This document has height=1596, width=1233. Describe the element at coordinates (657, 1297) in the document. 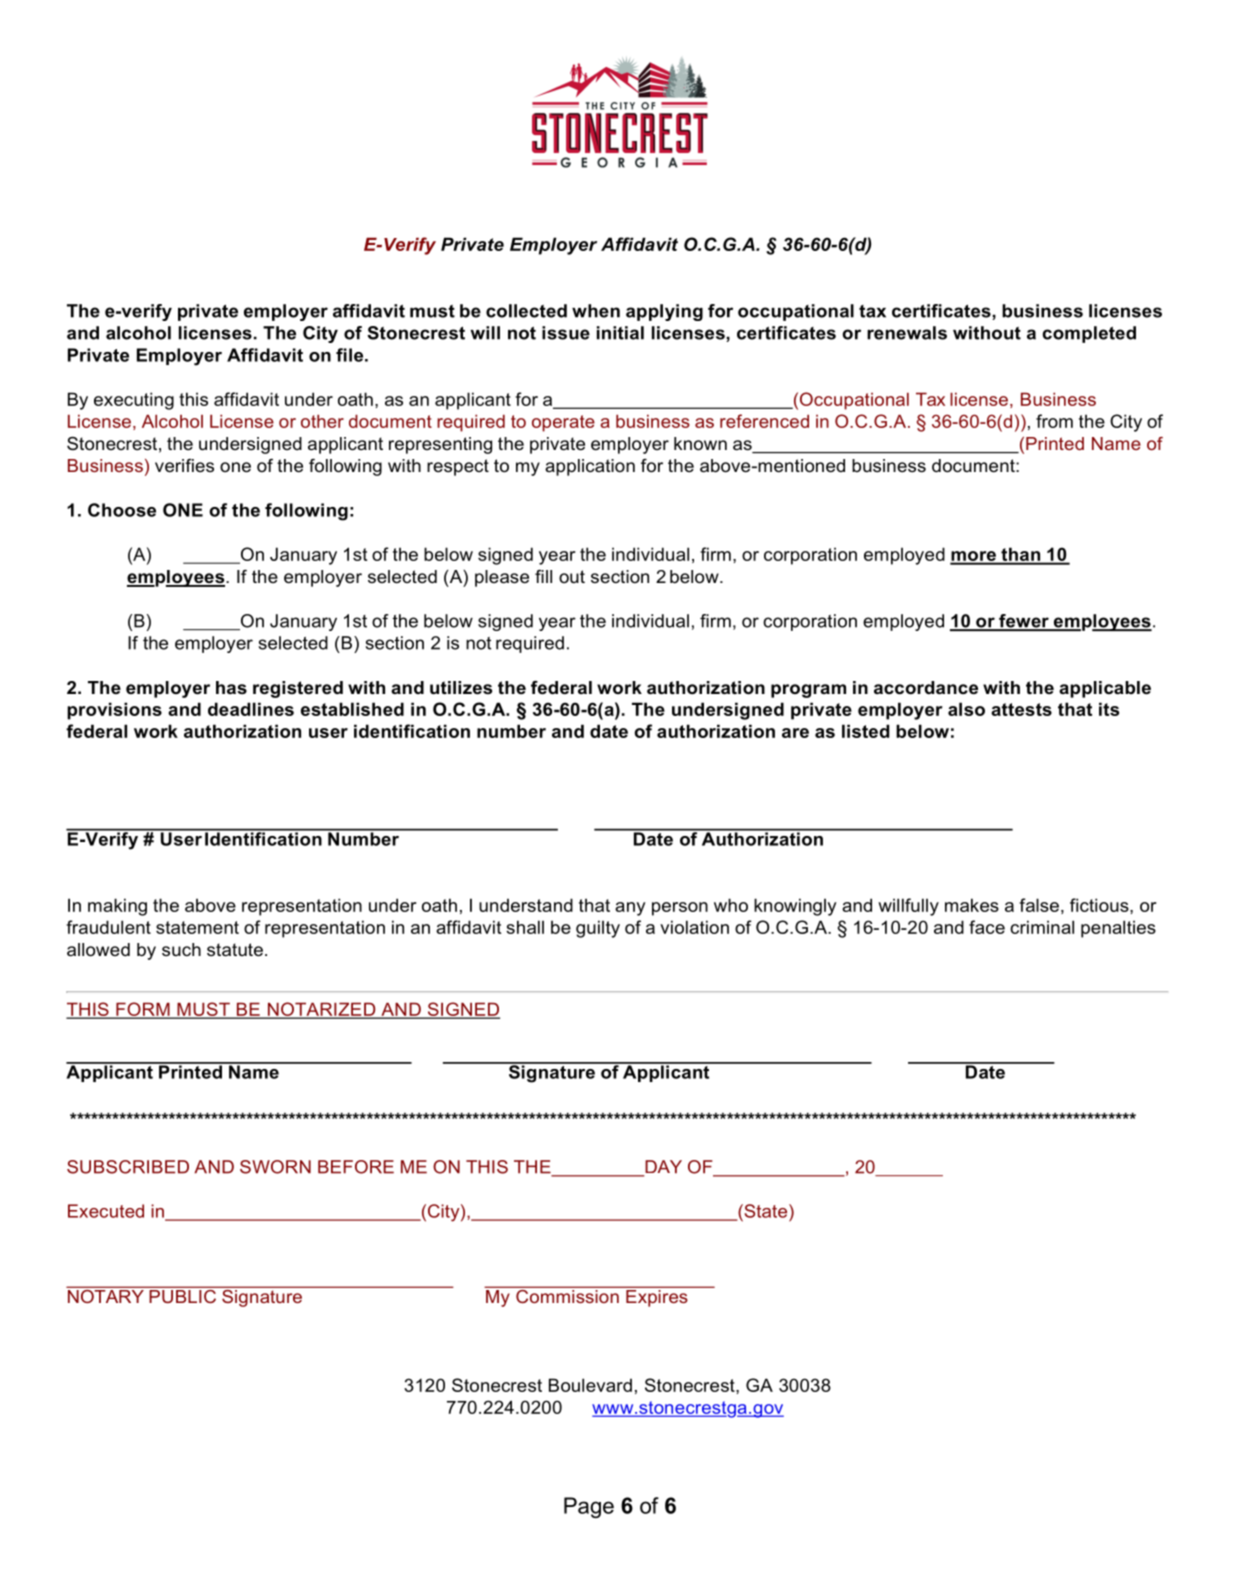

I see `Expires` at that location.
